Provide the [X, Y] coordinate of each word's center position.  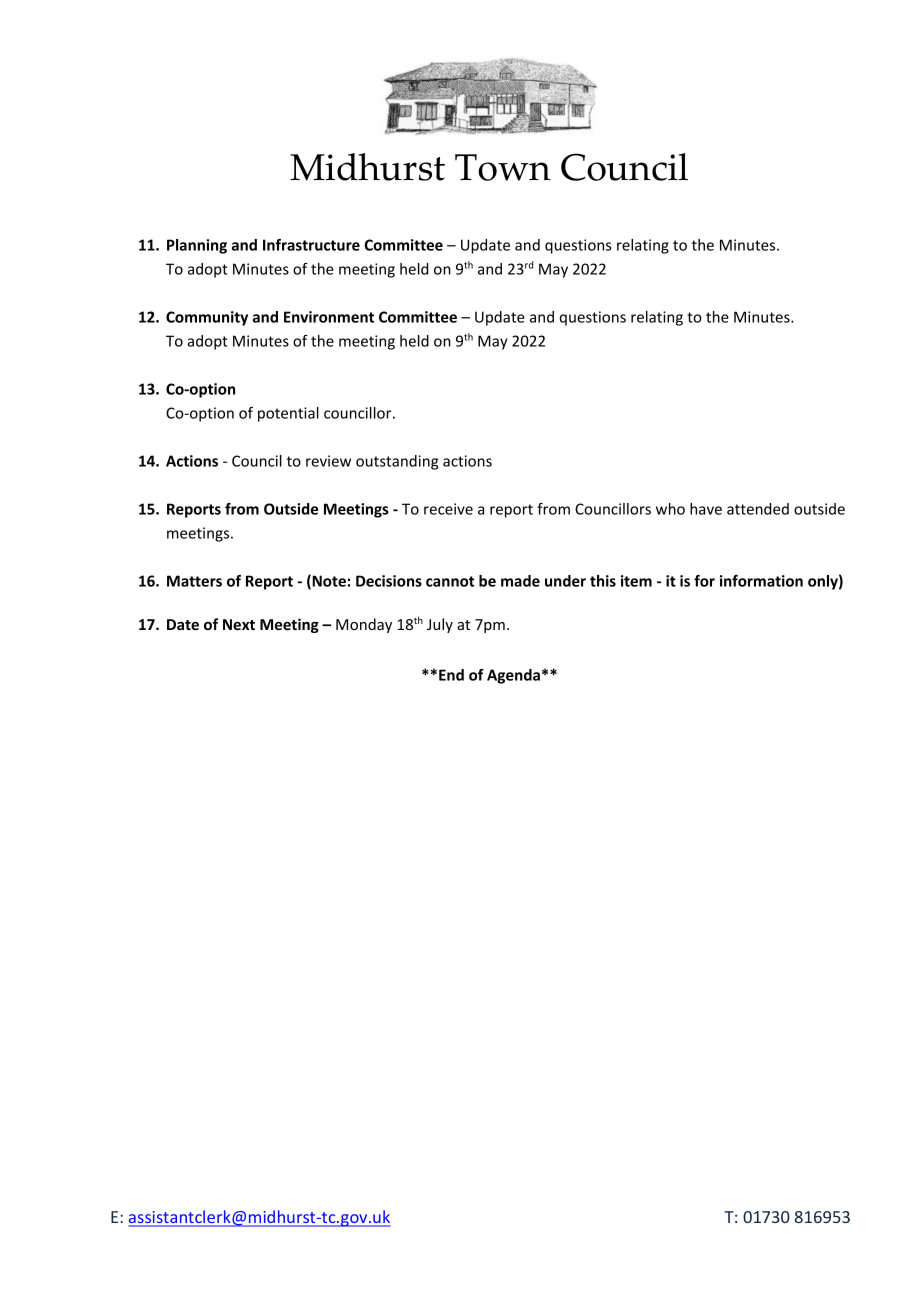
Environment [329, 317]
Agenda [513, 676]
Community [207, 318]
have [706, 509]
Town [503, 167]
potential [288, 414]
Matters [194, 581]
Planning [197, 246]
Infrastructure [311, 245]
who [670, 509]
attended [758, 509]
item [636, 581]
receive [448, 509]
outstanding [397, 462]
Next [239, 624]
